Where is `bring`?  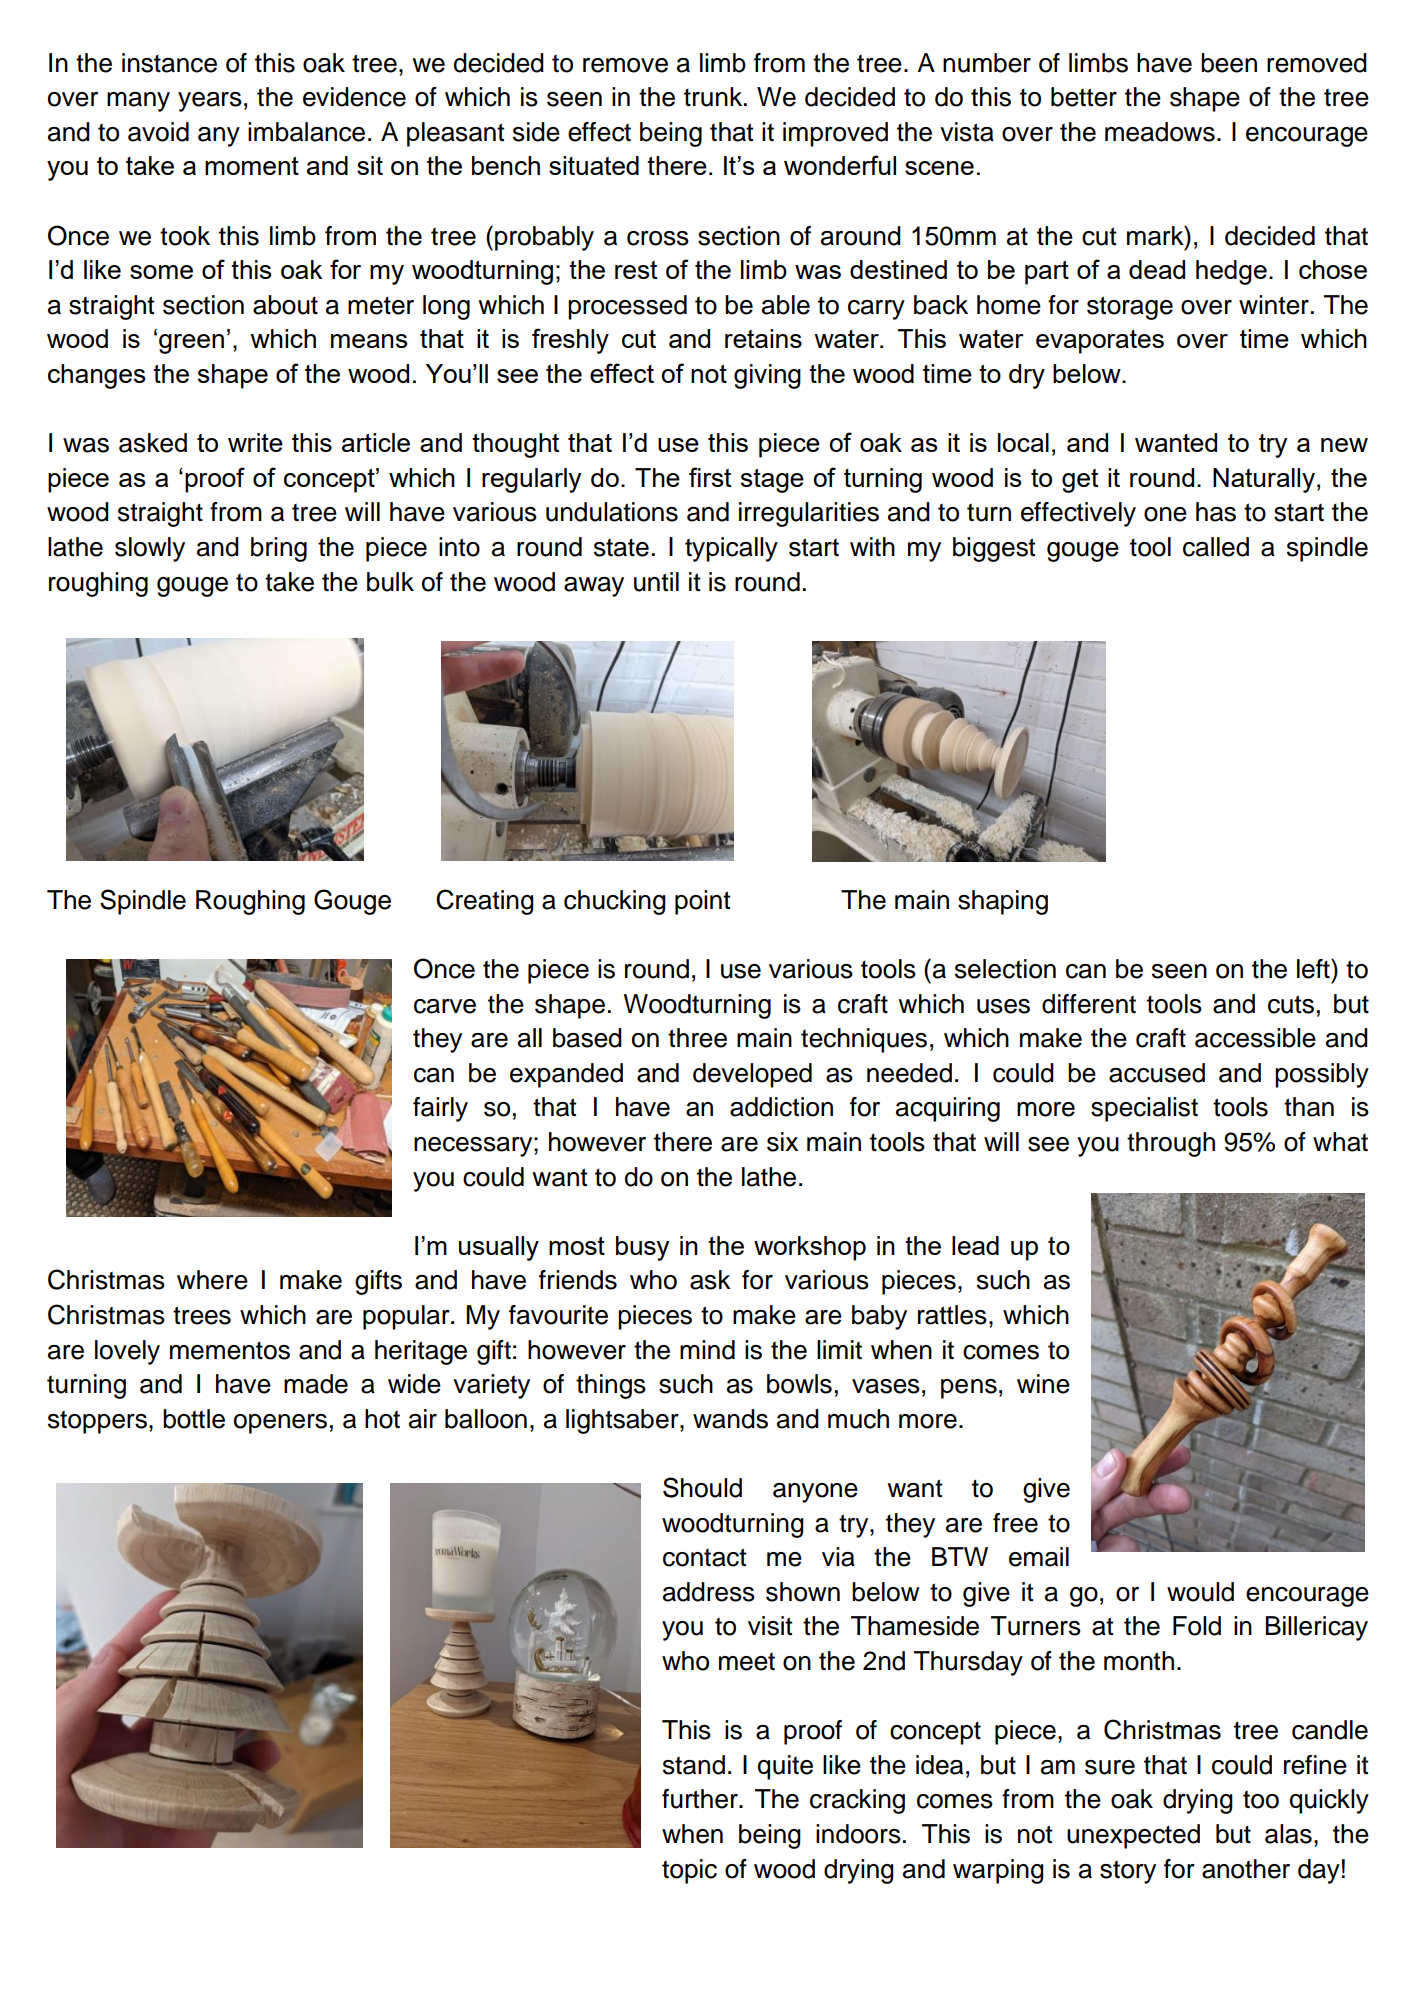
bring is located at coordinates (279, 549).
